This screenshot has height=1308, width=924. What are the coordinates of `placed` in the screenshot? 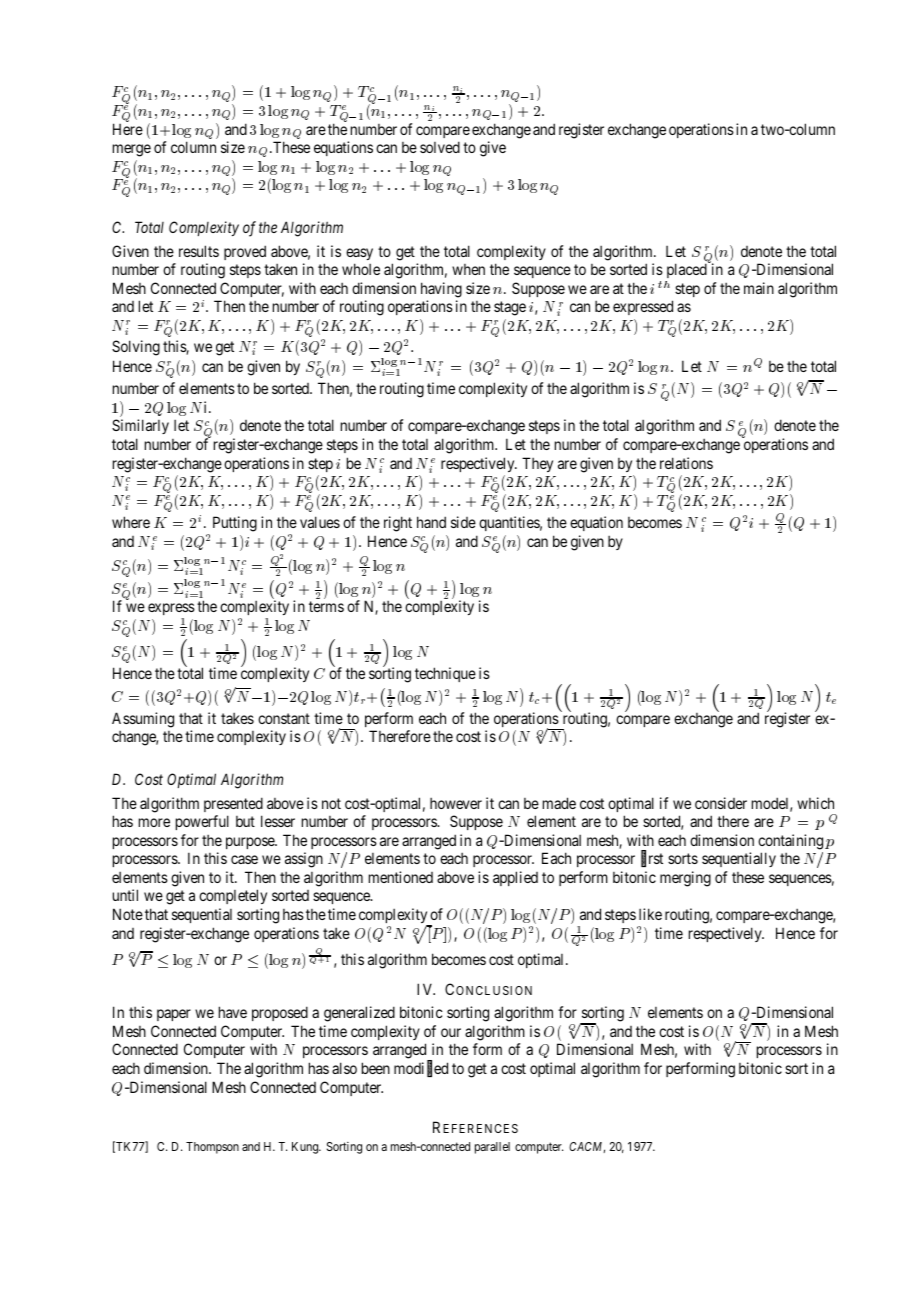 It's located at (686, 272).
